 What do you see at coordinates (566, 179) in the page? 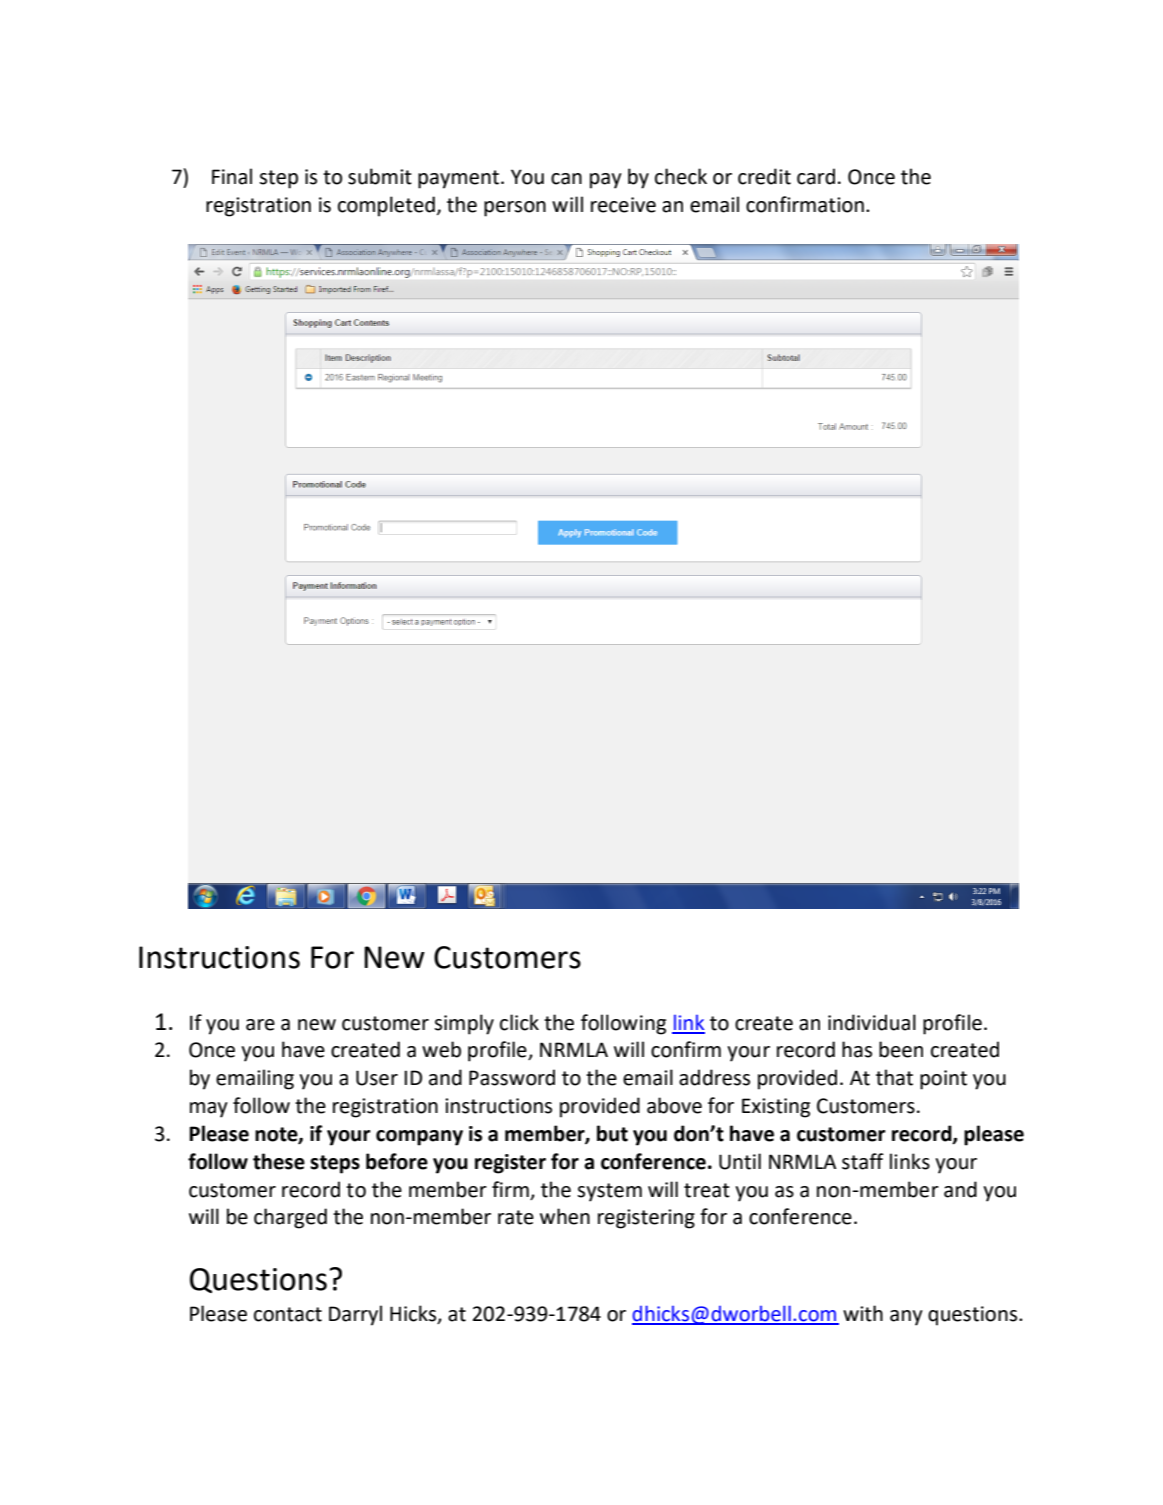
I see `can` at bounding box center [566, 179].
